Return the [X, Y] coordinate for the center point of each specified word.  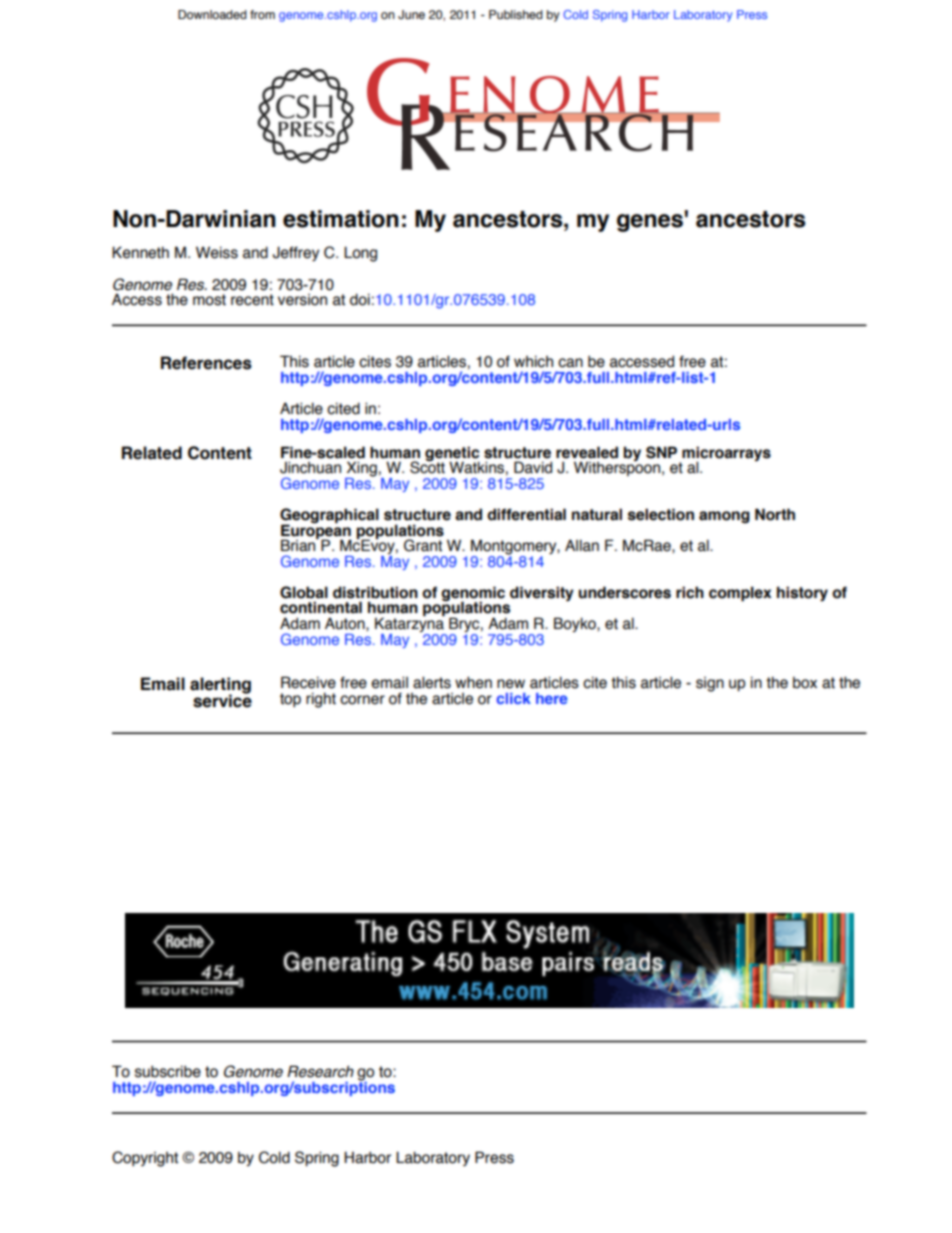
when [473, 682]
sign [710, 684]
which [533, 361]
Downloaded [212, 14]
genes [650, 223]
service [222, 700]
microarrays [725, 455]
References [206, 363]
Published [516, 14]
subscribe [168, 1071]
